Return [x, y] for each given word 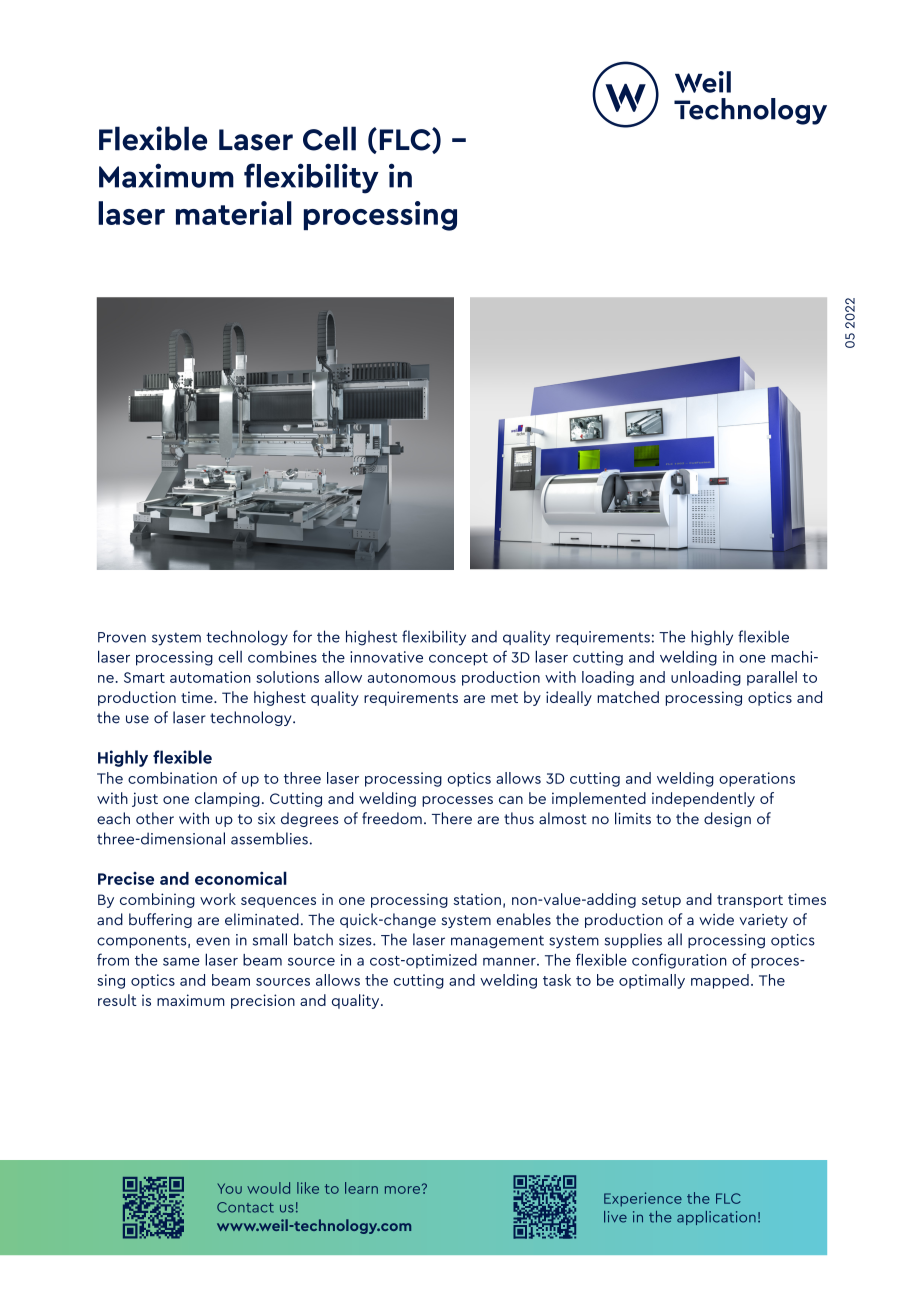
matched [628, 697]
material [234, 213]
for [302, 636]
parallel [772, 678]
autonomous [412, 678]
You [230, 1188]
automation [210, 677]
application [716, 1218]
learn [361, 1188]
